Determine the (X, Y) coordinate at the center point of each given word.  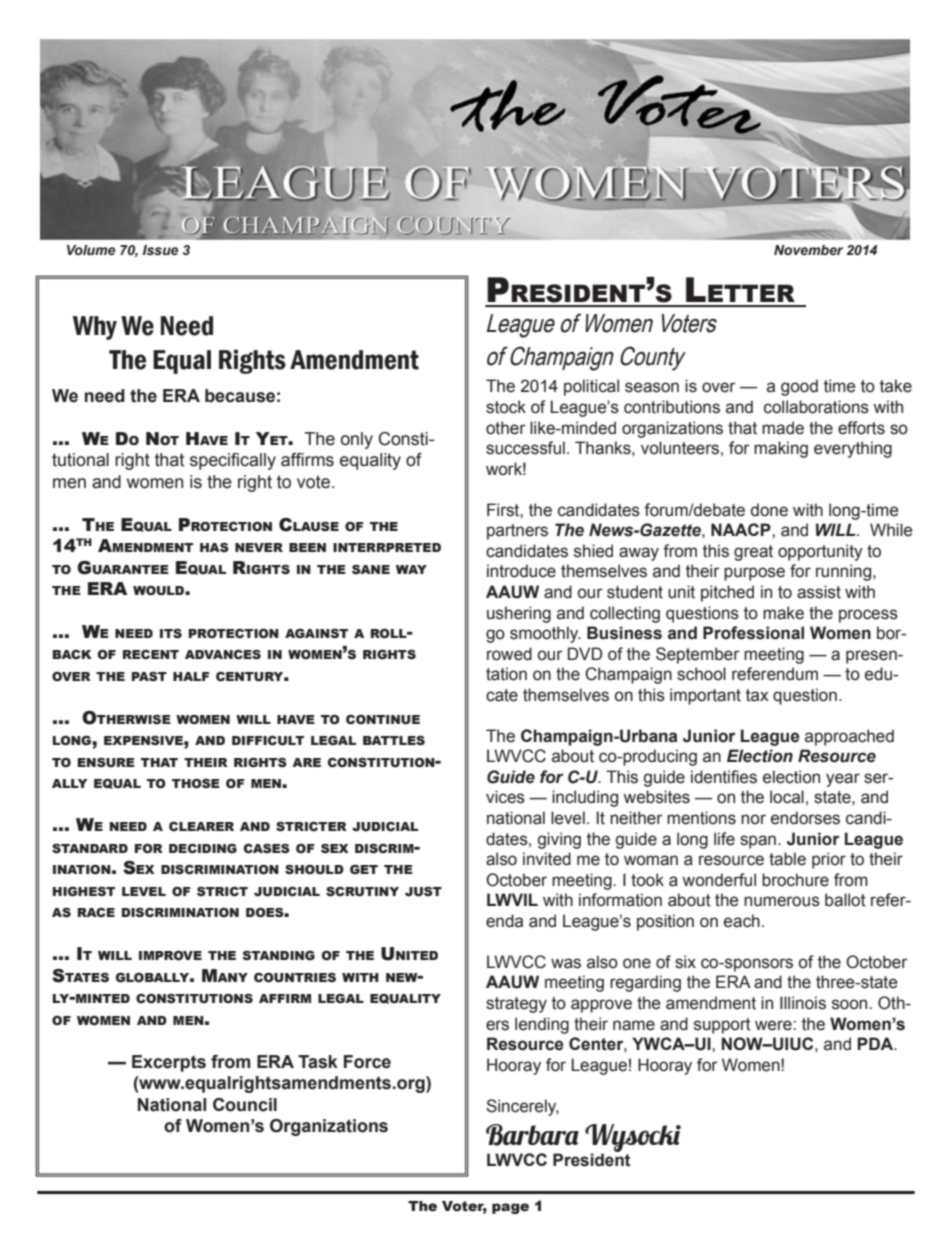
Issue (160, 250)
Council (245, 1105)
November (808, 250)
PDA (876, 1043)
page (510, 1208)
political (591, 387)
